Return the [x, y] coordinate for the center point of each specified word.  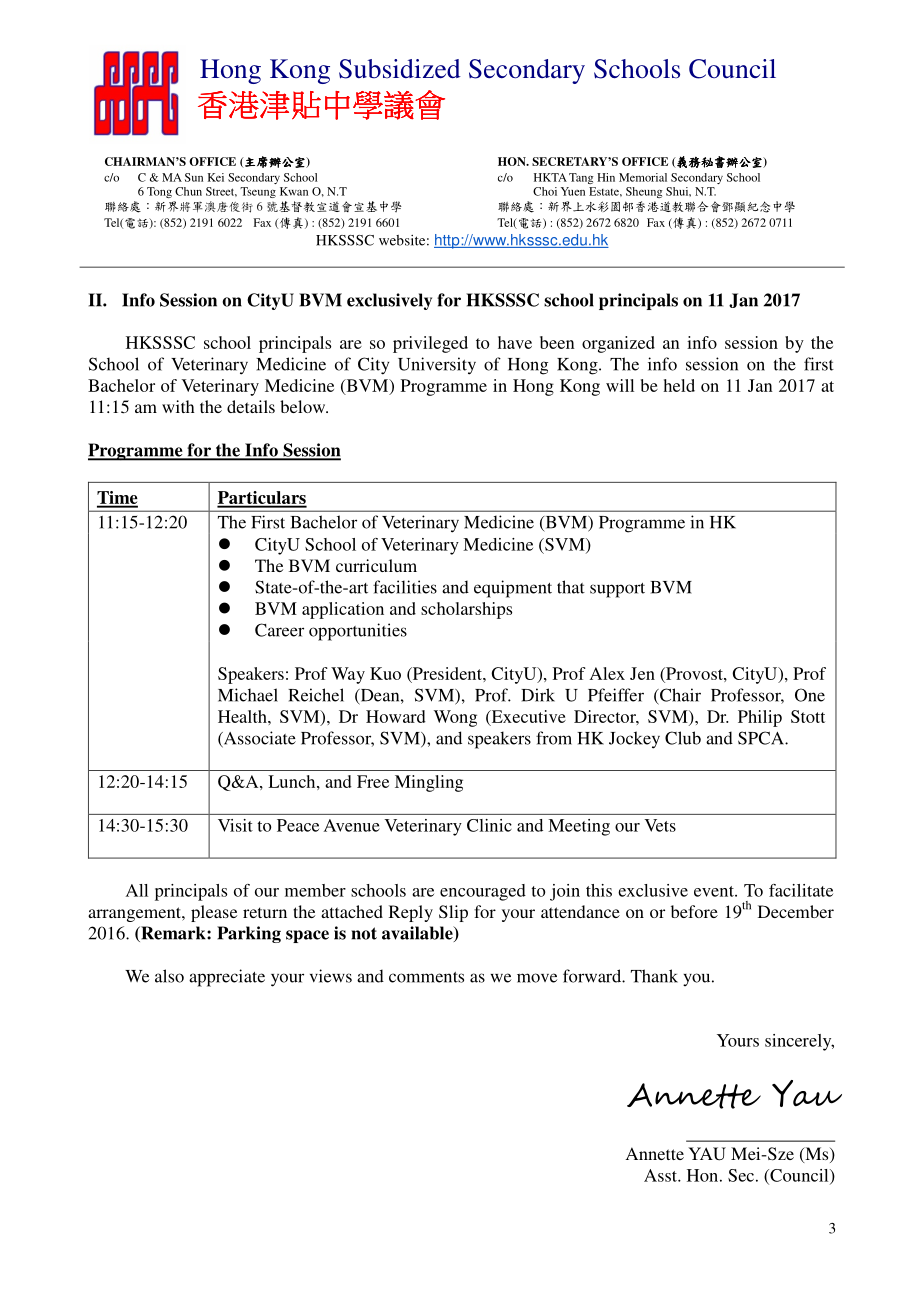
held [679, 385]
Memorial [643, 177]
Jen [642, 673]
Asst [661, 1175]
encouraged [483, 892]
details [251, 406]
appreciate [227, 978]
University [437, 366]
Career [279, 630]
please [214, 913]
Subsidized [400, 69]
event [715, 891]
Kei [216, 177]
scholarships [466, 610]
